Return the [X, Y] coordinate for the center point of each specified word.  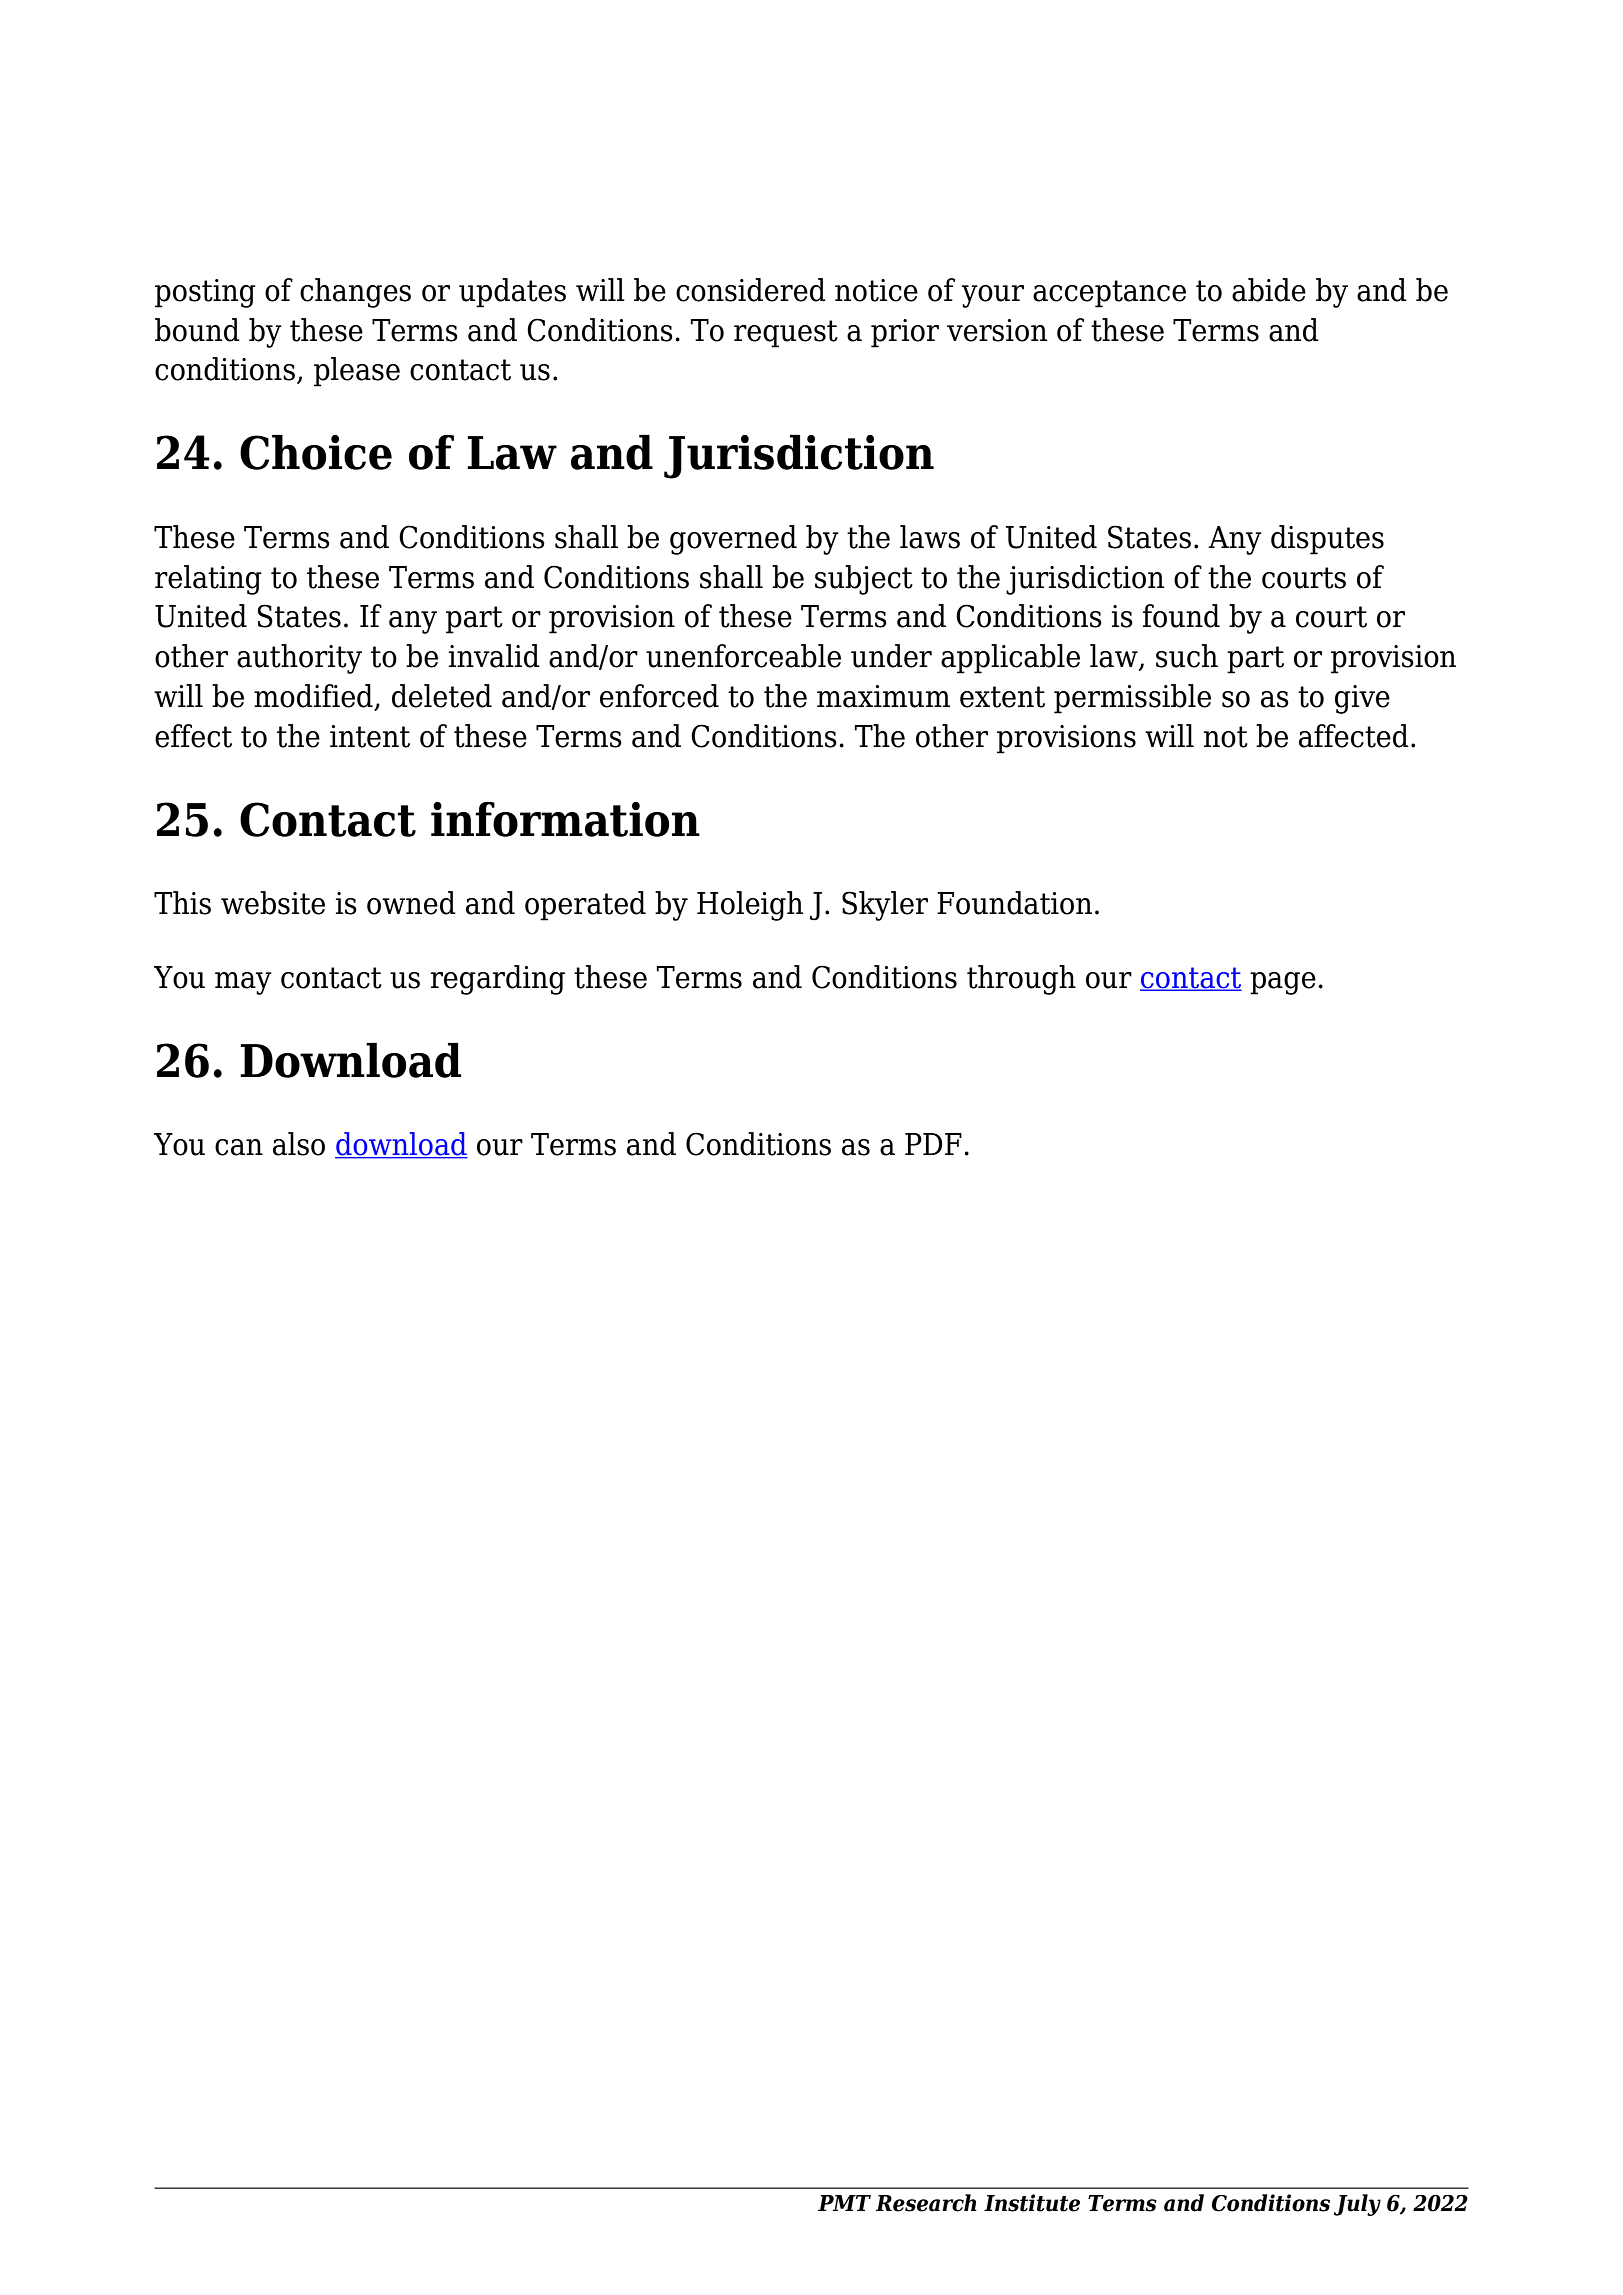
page [1283, 983]
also [299, 1144]
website [273, 903]
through [1021, 980]
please [357, 372]
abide [1269, 290]
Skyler [885, 906]
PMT [844, 2203]
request [786, 334]
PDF [933, 1144]
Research [926, 2203]
